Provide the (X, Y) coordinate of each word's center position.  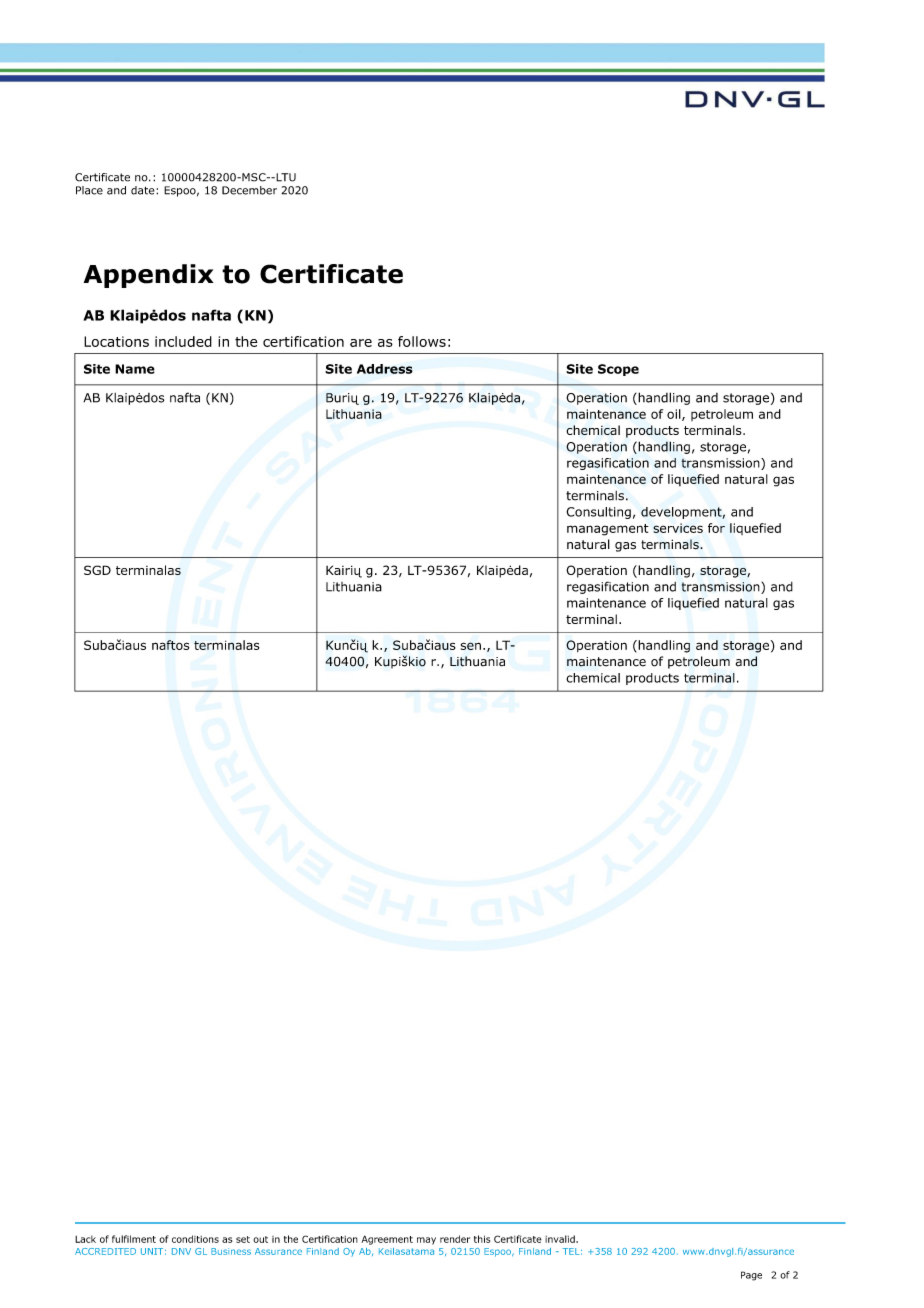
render (455, 1239)
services (678, 528)
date (144, 190)
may (426, 1241)
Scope (618, 370)
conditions (195, 1239)
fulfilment (134, 1239)
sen (471, 646)
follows (422, 341)
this (482, 1239)
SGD (97, 570)
